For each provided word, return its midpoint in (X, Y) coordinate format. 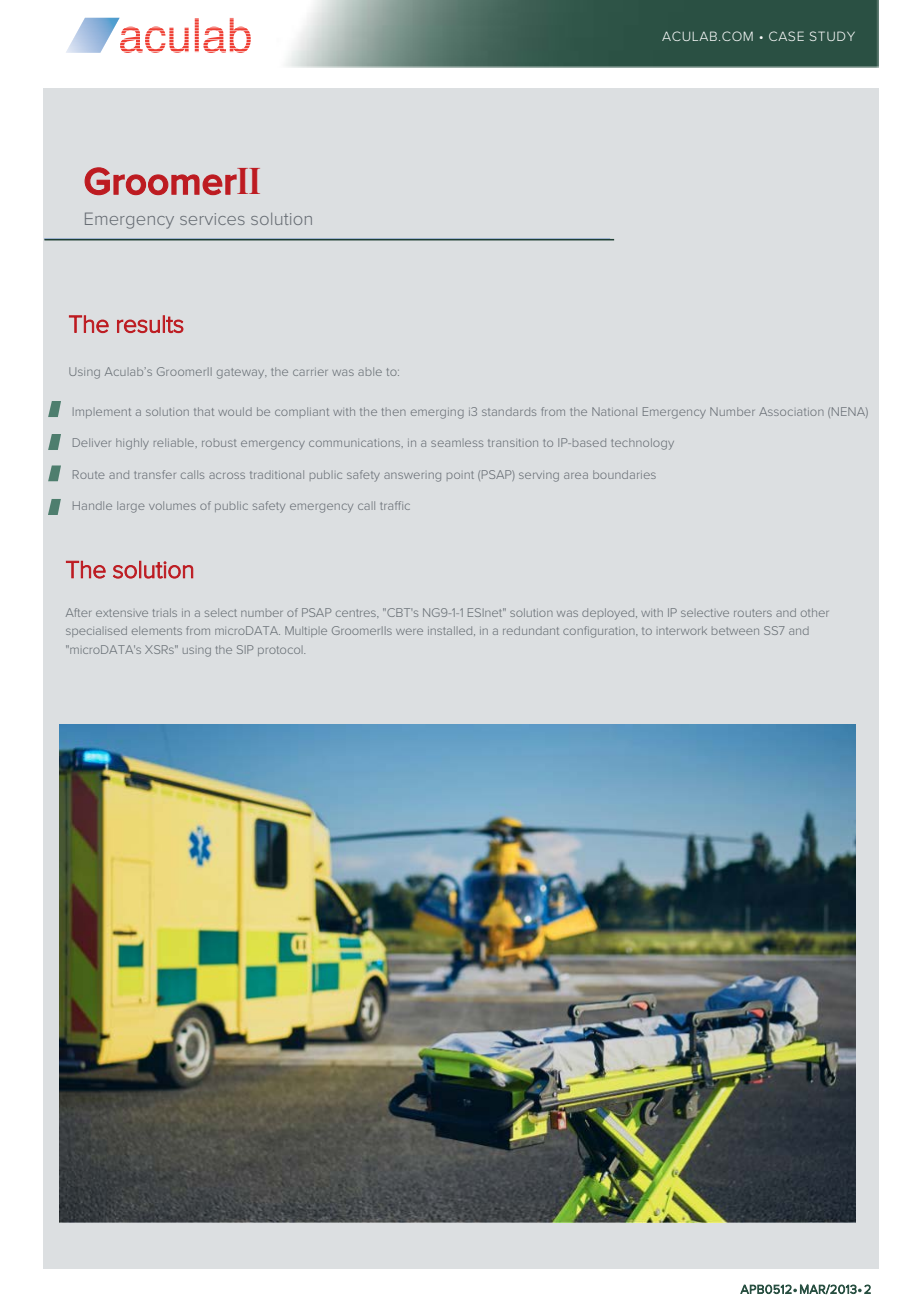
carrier (310, 372)
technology (642, 444)
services (212, 219)
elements (157, 630)
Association (791, 411)
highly (132, 444)
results (150, 324)
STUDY (832, 36)
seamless (457, 443)
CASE (786, 36)
